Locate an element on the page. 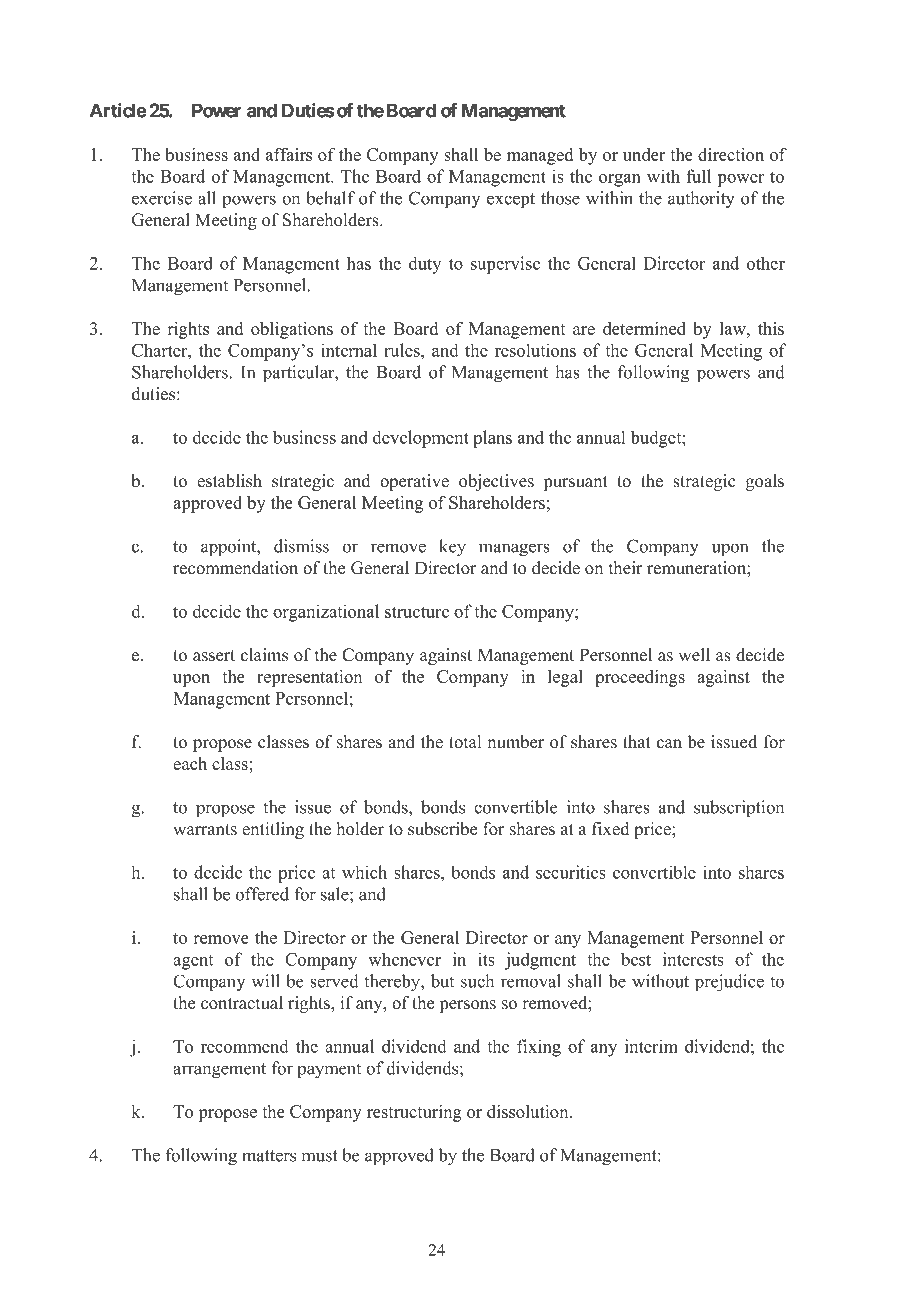  subscription is located at coordinates (739, 809).
